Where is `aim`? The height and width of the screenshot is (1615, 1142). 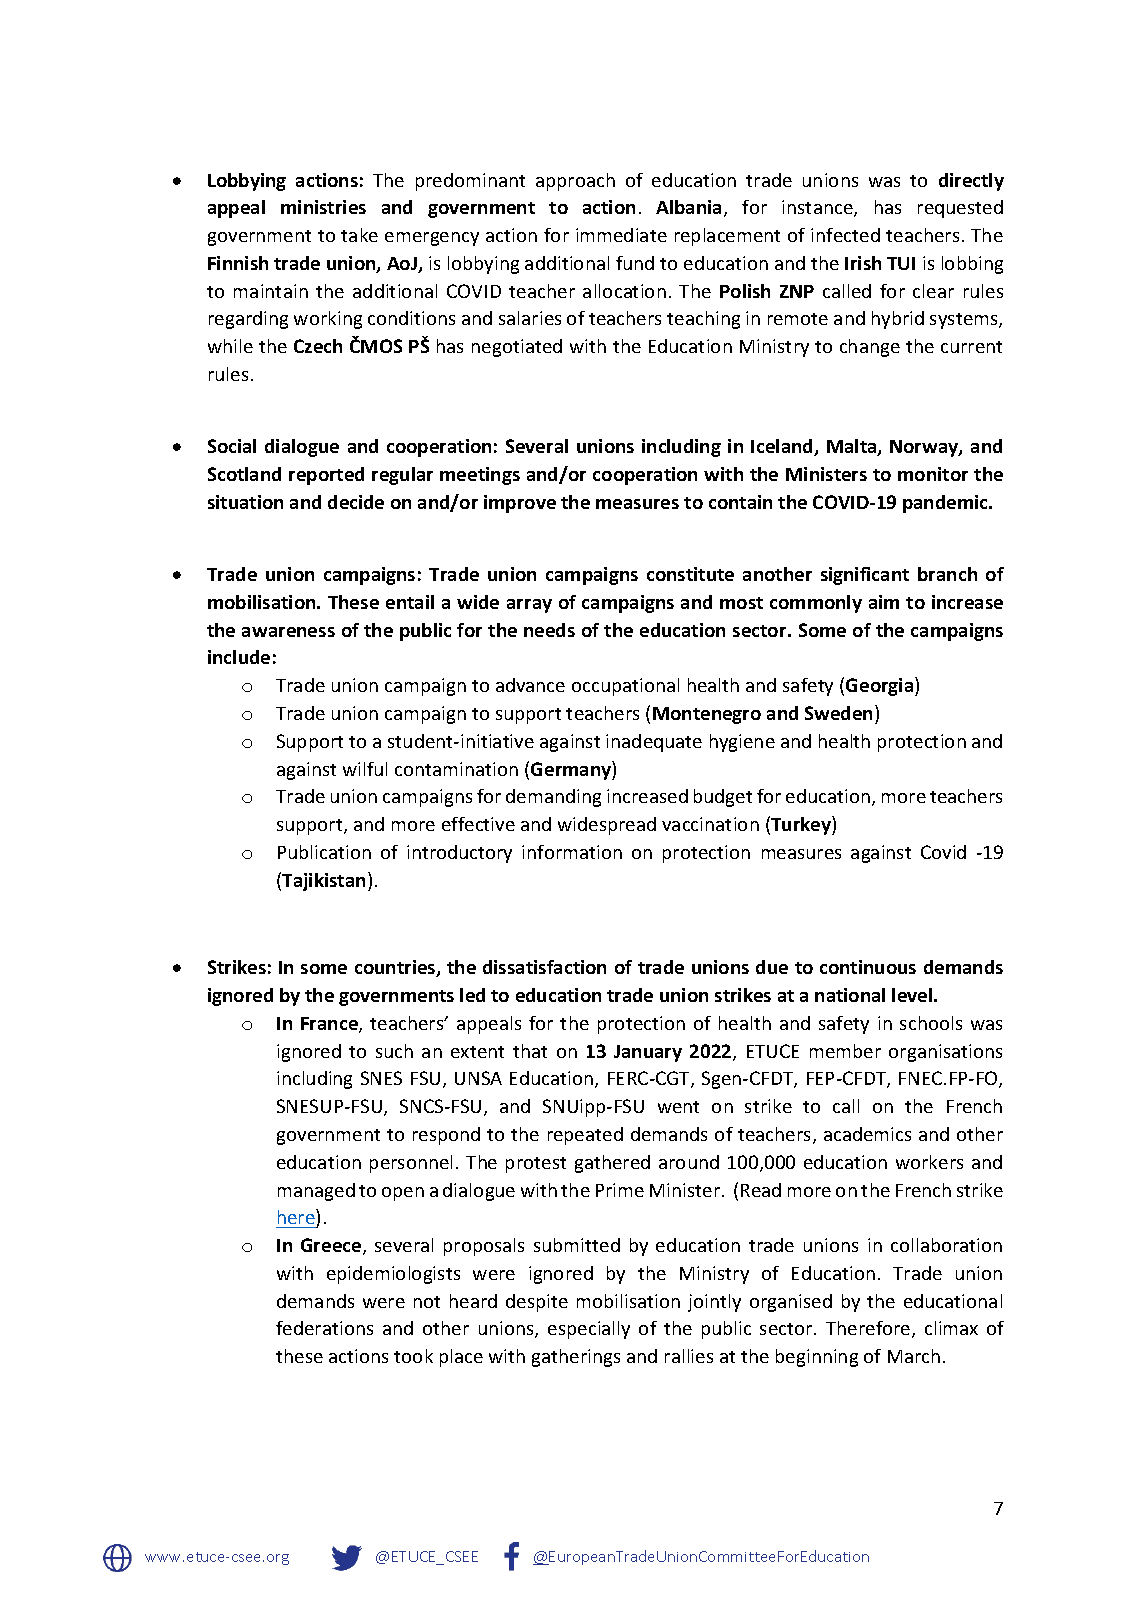
aim is located at coordinates (884, 602).
